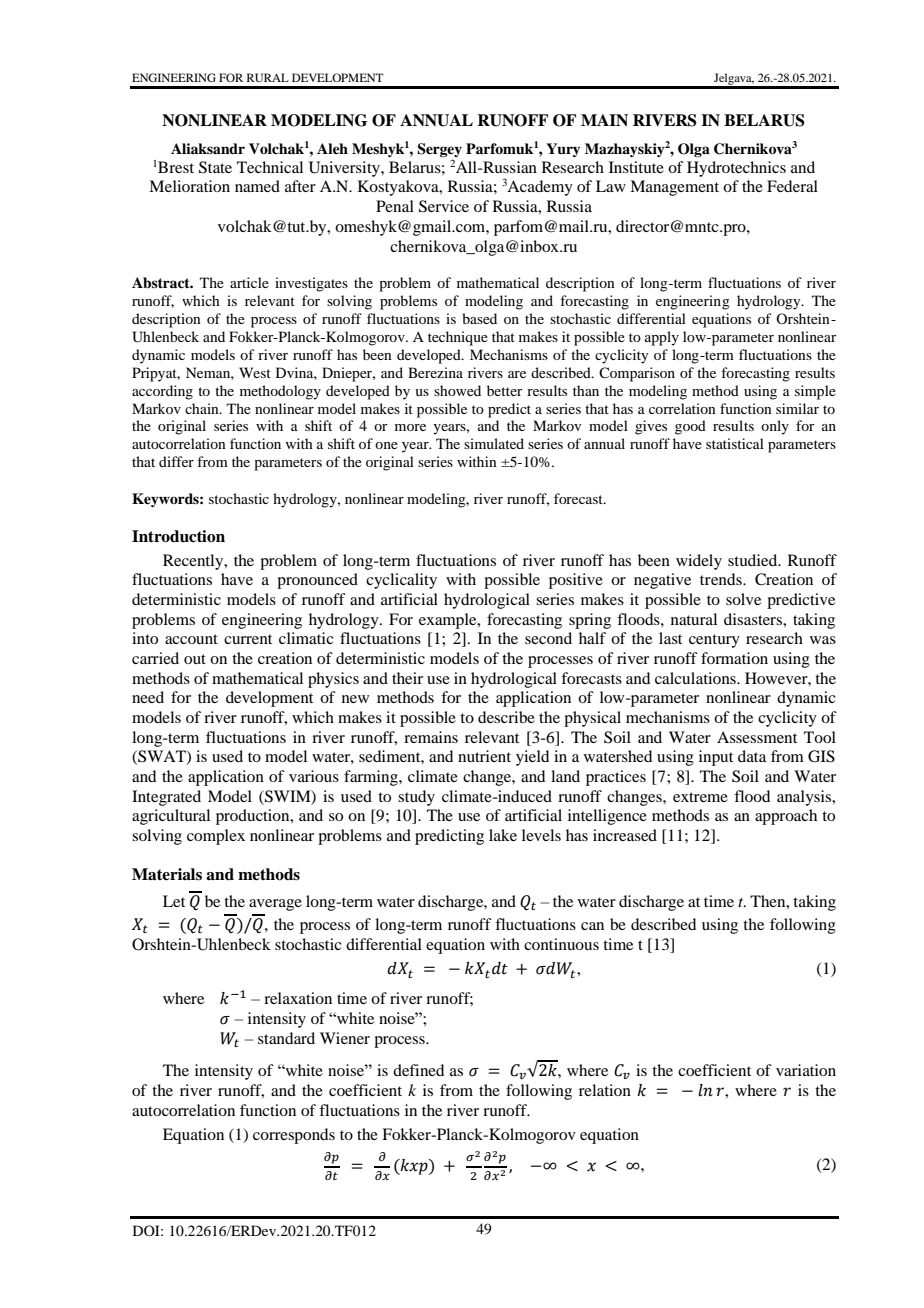 The width and height of the screenshot is (924, 1308). I want to click on Sergey, so click(439, 150).
